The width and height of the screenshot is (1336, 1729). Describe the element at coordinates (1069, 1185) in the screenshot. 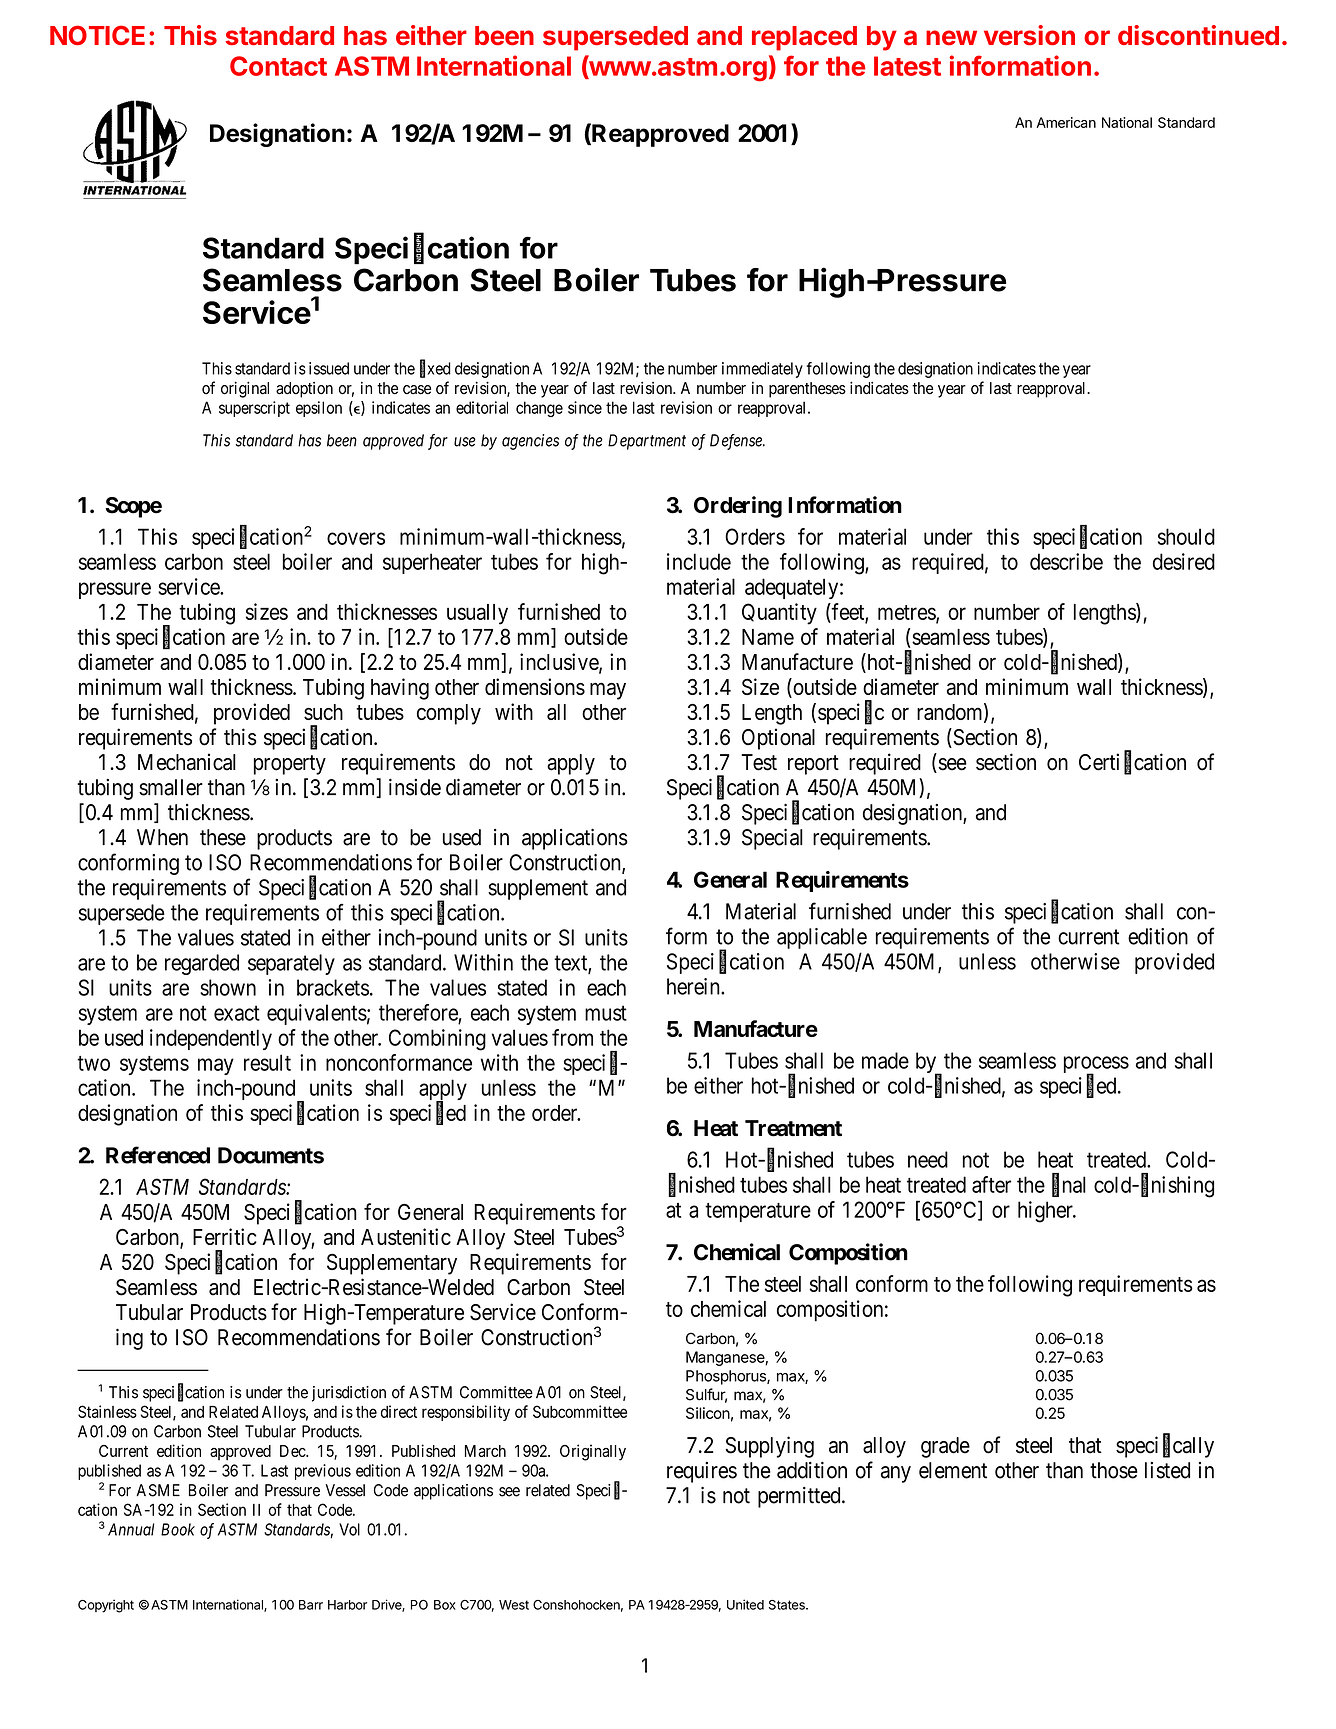

I see `final` at that location.
